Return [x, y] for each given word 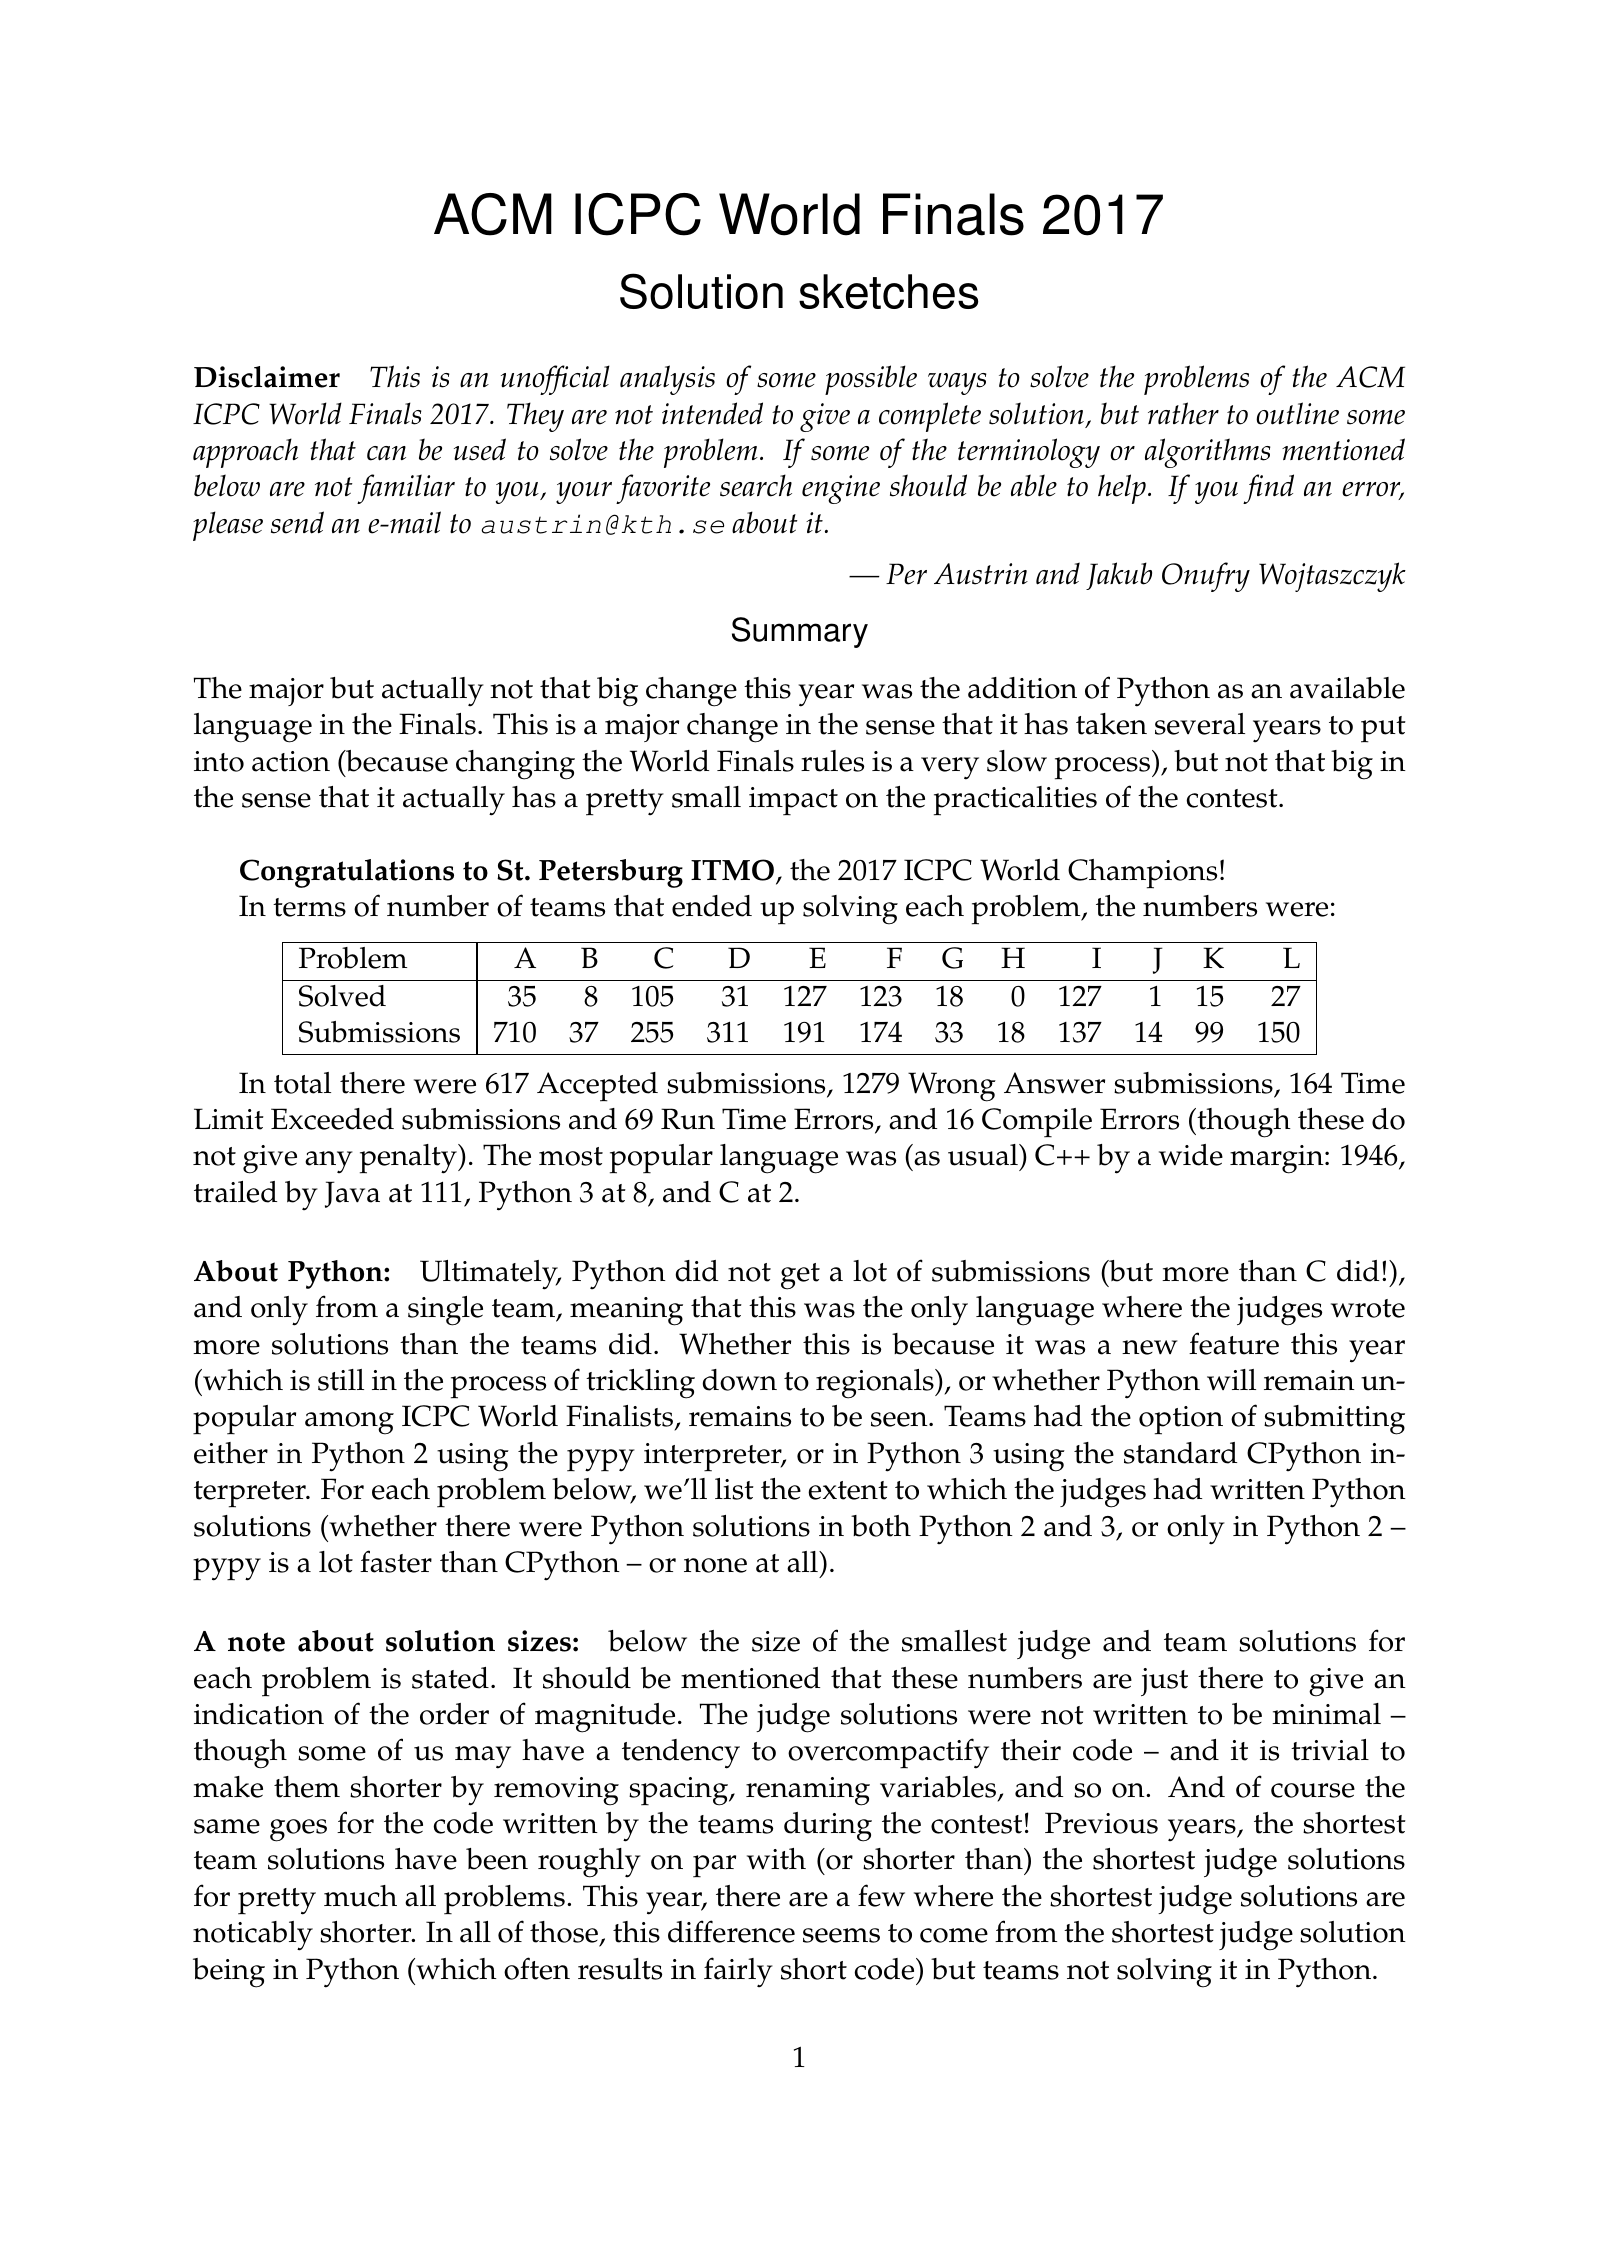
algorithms [1208, 453]
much [360, 1896]
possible [871, 380]
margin [1278, 1159]
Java [352, 1194]
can [386, 453]
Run [688, 1119]
